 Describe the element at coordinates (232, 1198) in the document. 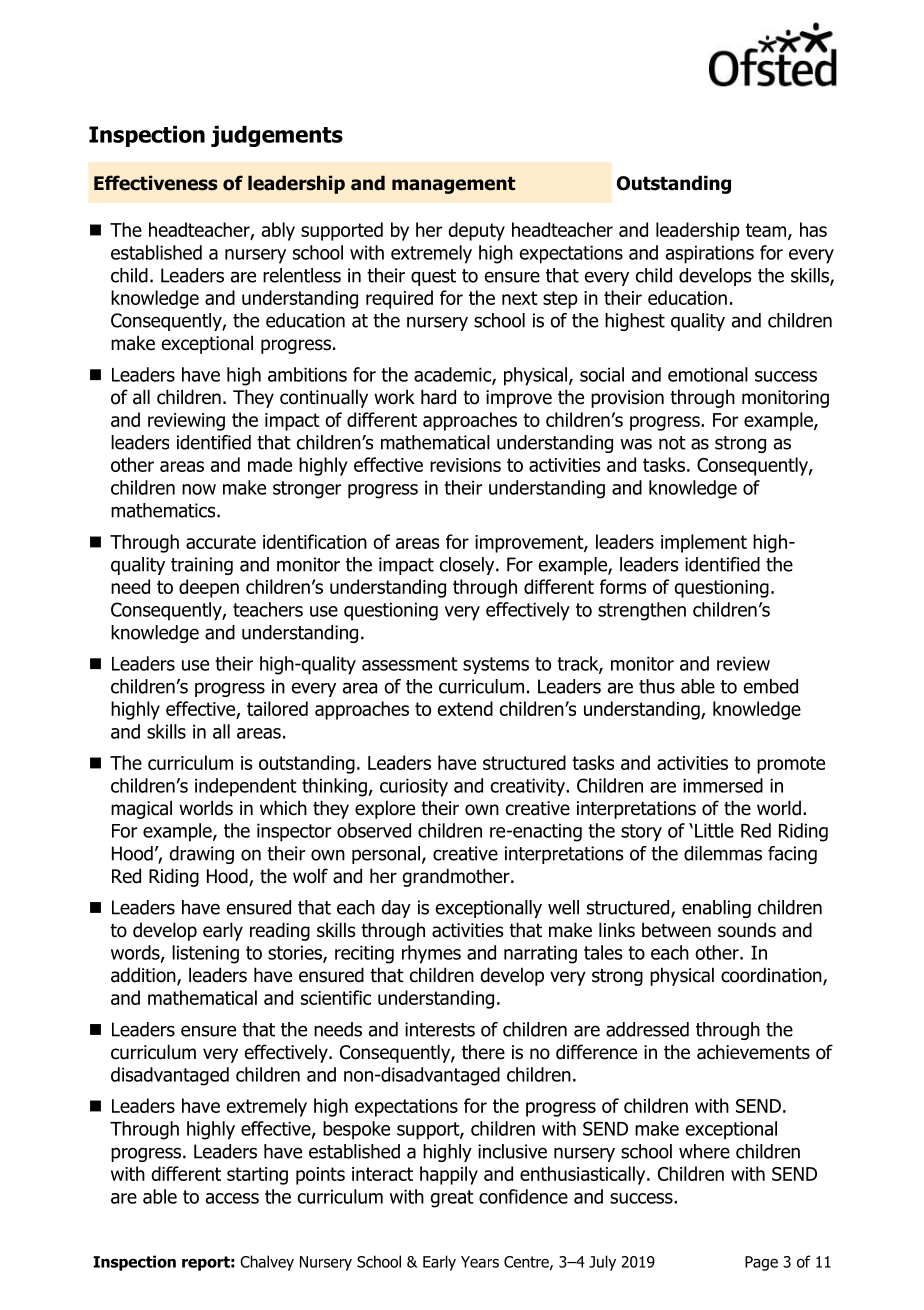

I see `access` at that location.
